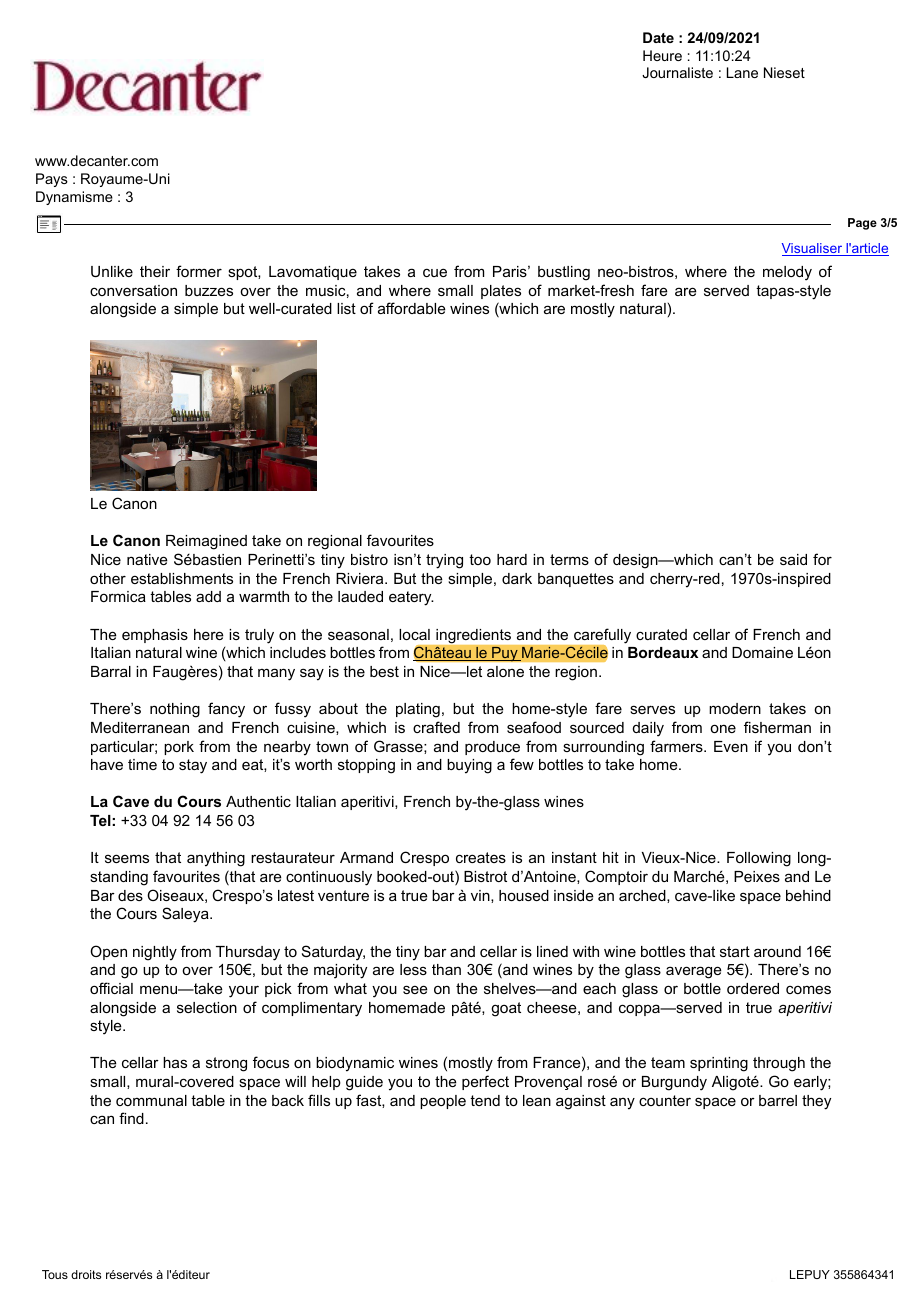 The image size is (924, 1308). I want to click on Lane, so click(742, 72).
